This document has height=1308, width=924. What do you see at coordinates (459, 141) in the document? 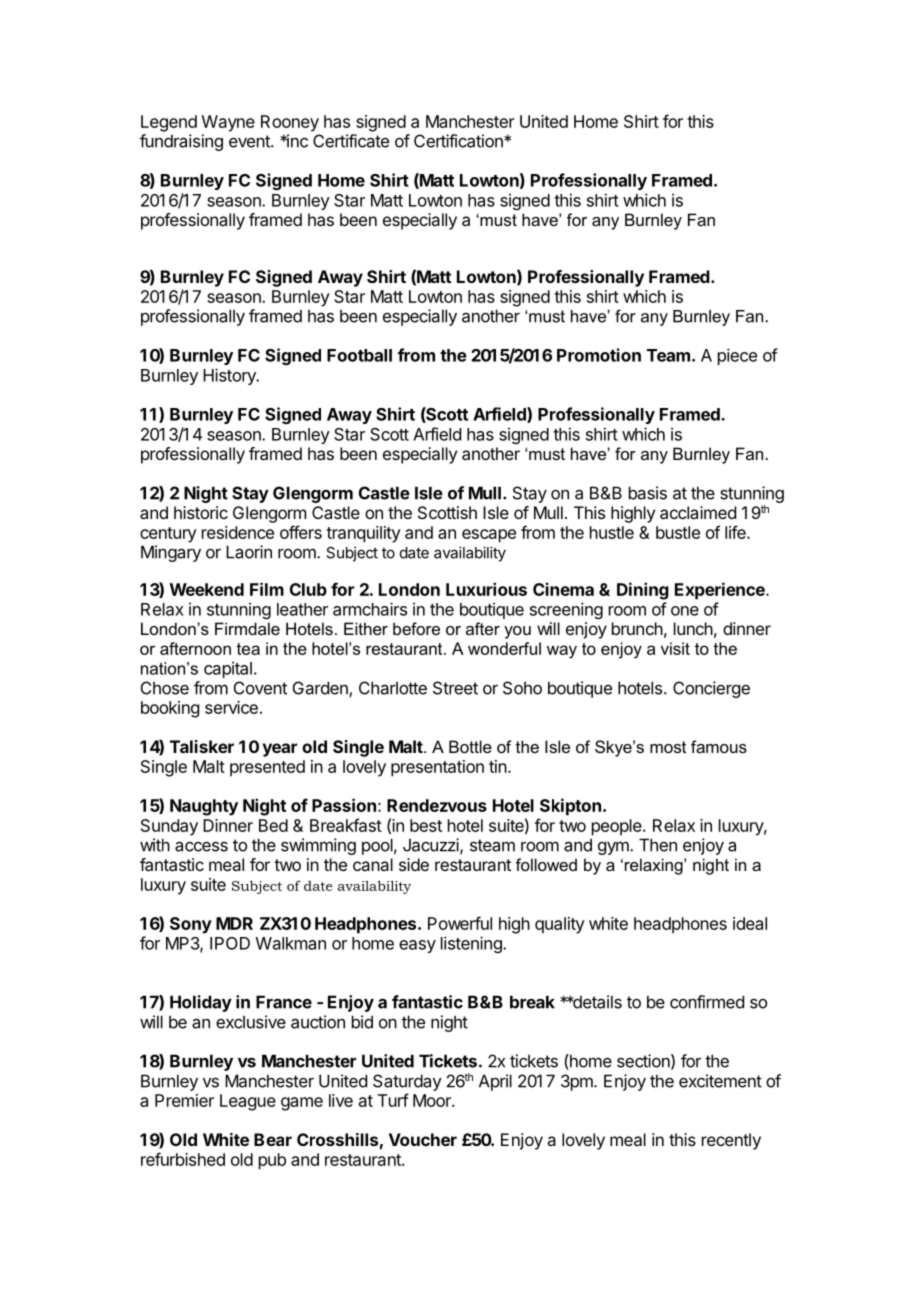
I see `Certification` at bounding box center [459, 141].
